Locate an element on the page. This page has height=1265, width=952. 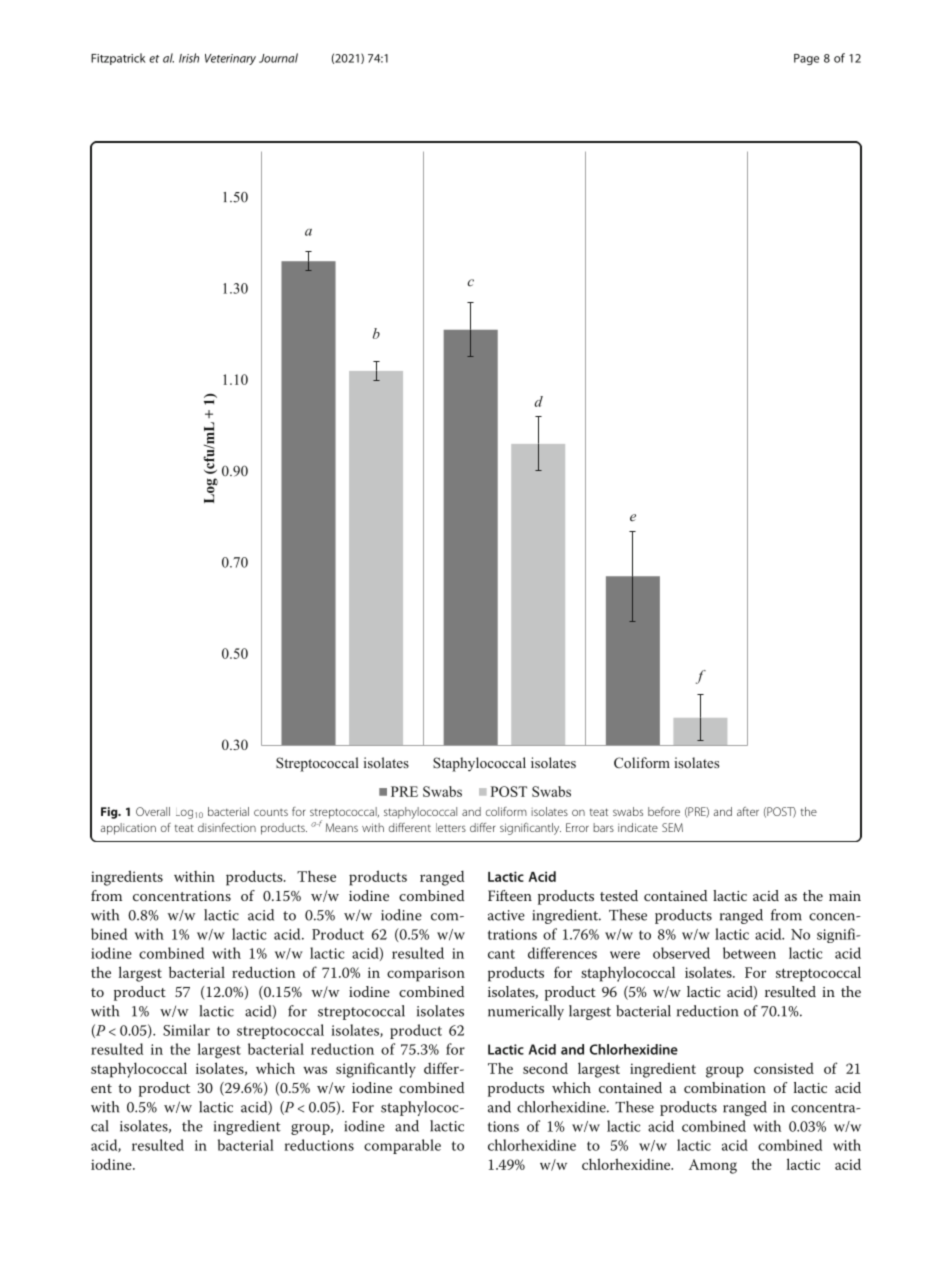
Fifteen is located at coordinates (510, 895).
